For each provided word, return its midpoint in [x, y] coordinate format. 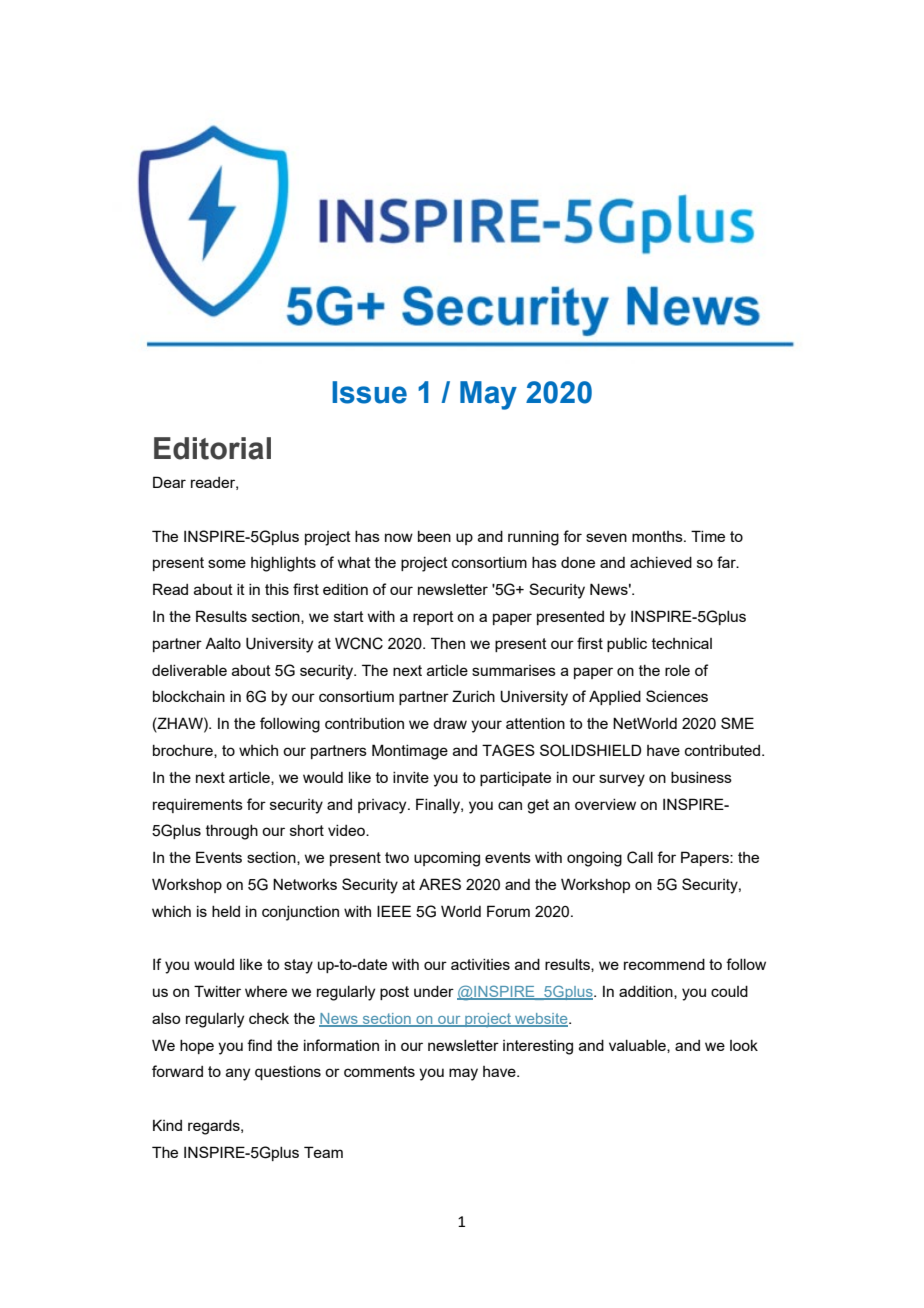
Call [640, 857]
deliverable [189, 670]
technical [682, 643]
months [658, 536]
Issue [369, 392]
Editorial [212, 448]
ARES [440, 884]
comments [379, 1071]
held [226, 911]
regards [215, 1127]
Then [448, 643]
